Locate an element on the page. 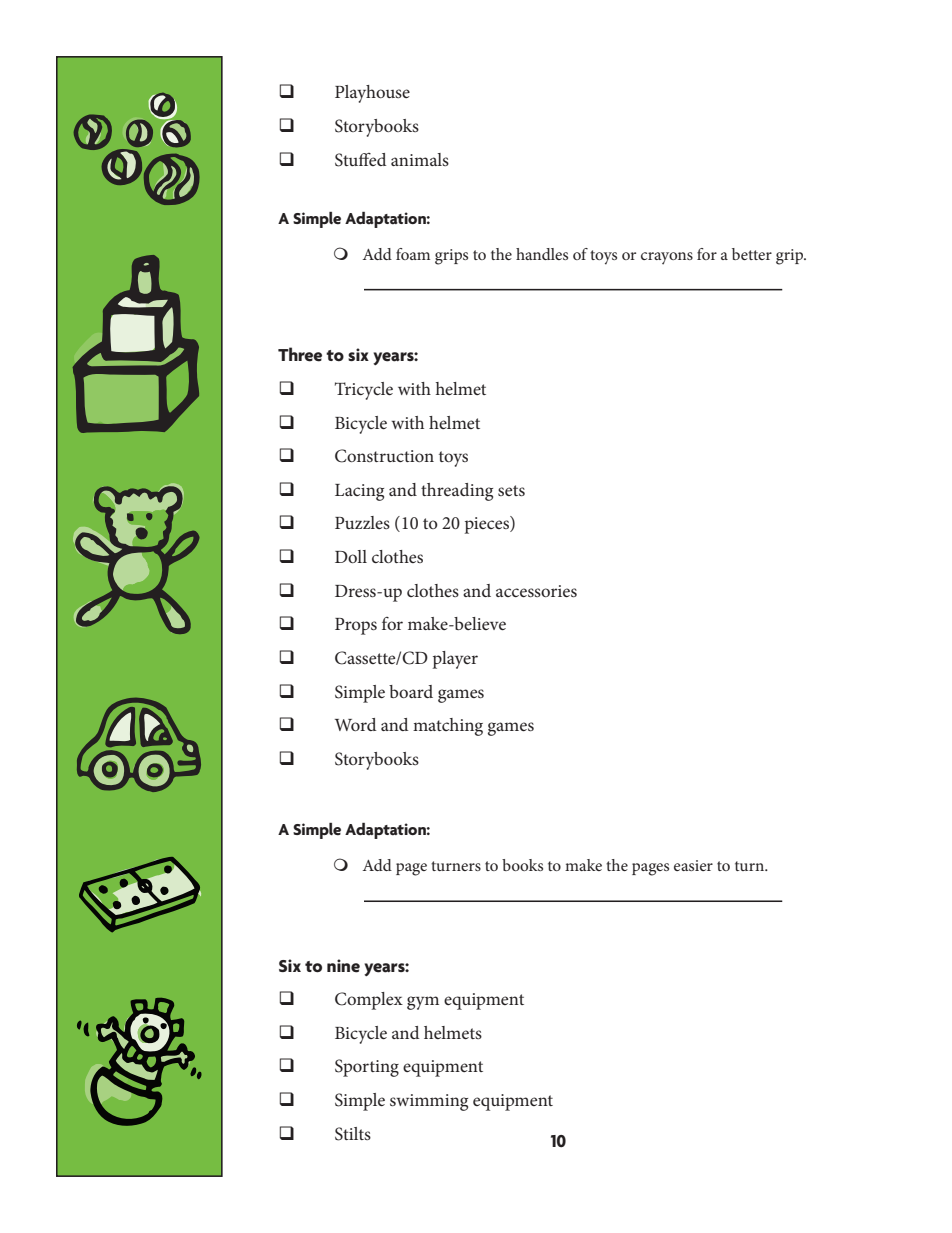 The width and height of the image is (952, 1233). easier is located at coordinates (693, 865).
